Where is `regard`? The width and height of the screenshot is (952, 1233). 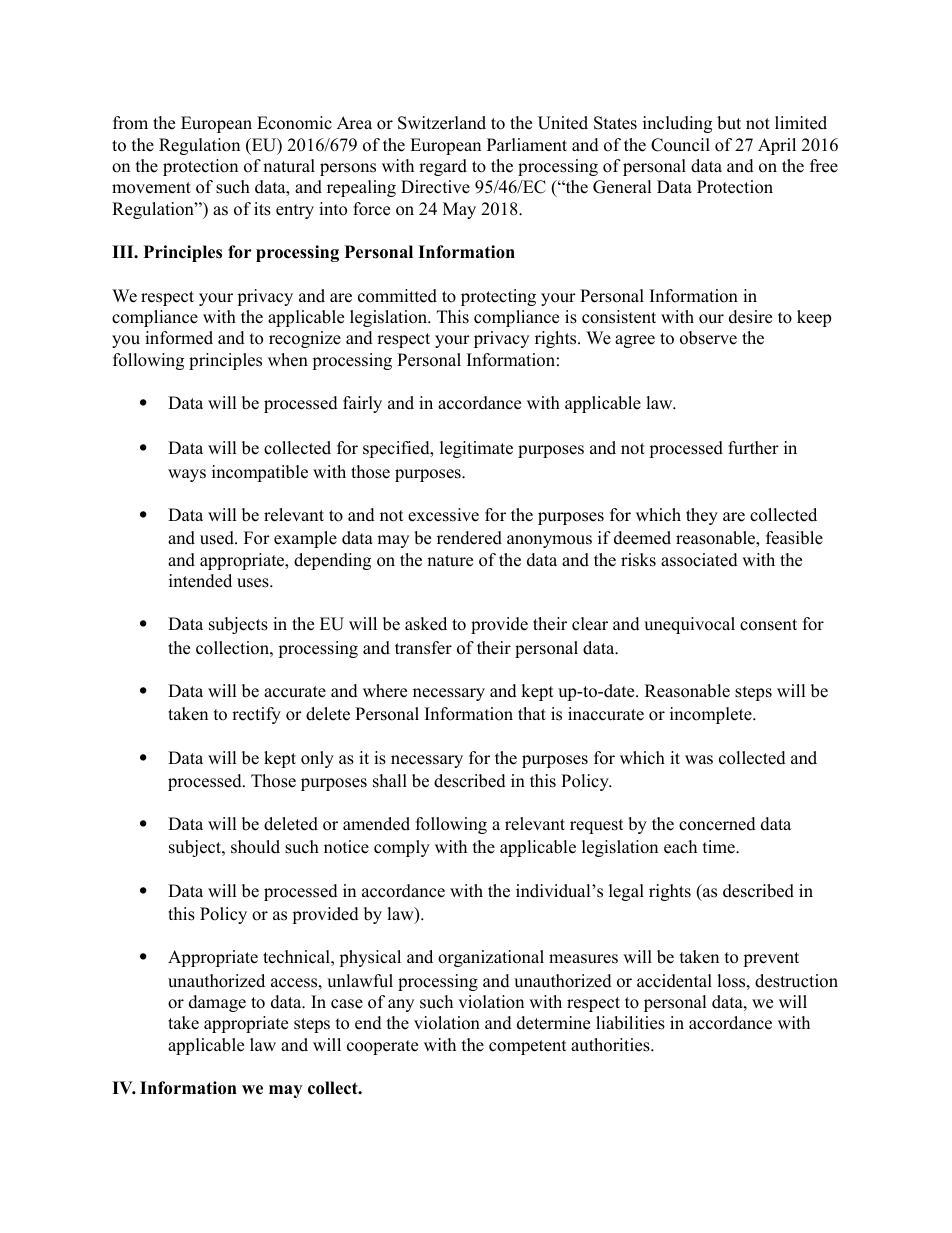
regard is located at coordinates (443, 167).
